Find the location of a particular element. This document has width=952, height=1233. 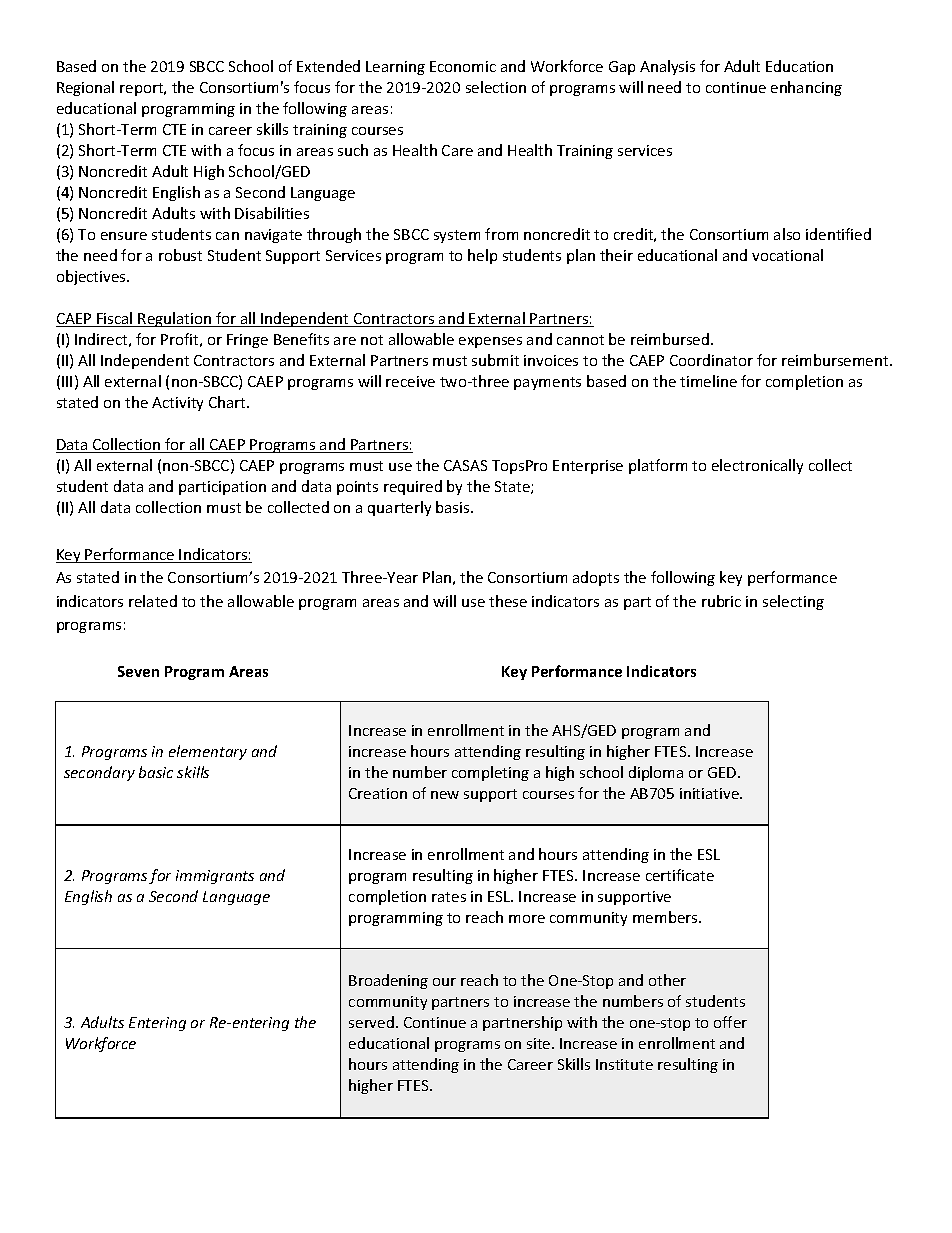

enhancing is located at coordinates (806, 88).
